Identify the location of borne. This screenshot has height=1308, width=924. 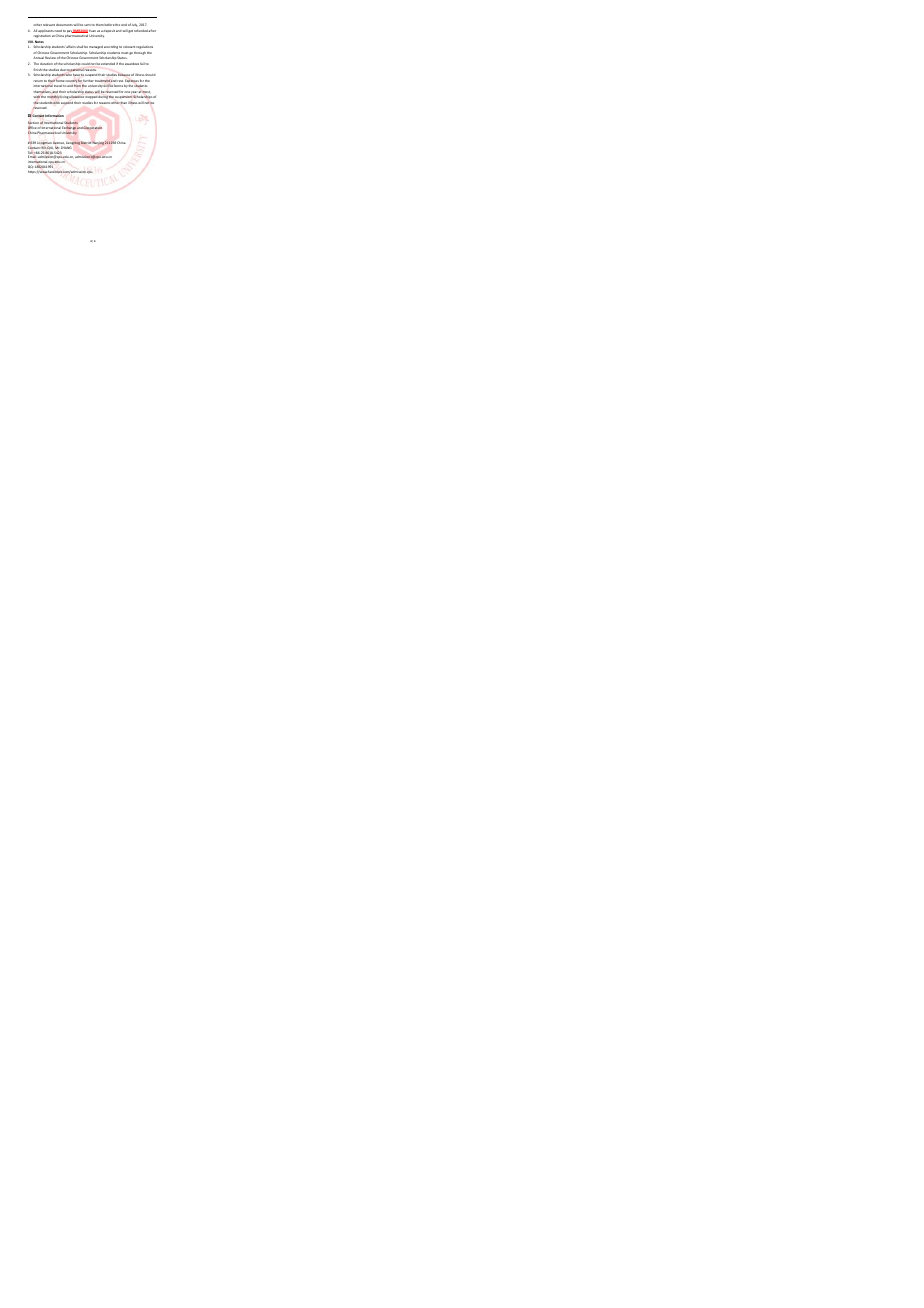
(118, 86).
